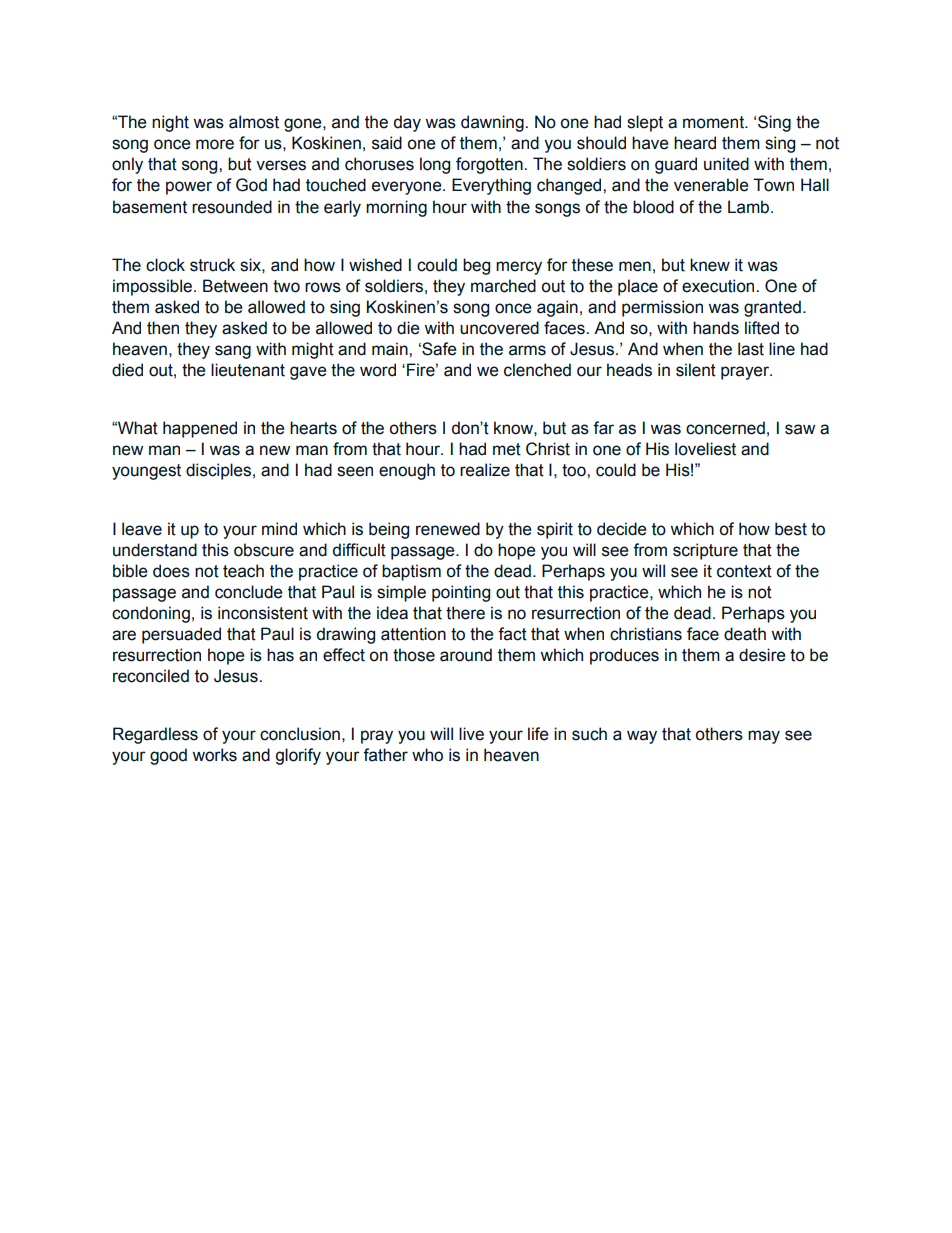 Image resolution: width=952 pixels, height=1233 pixels. I want to click on Between, so click(235, 286).
